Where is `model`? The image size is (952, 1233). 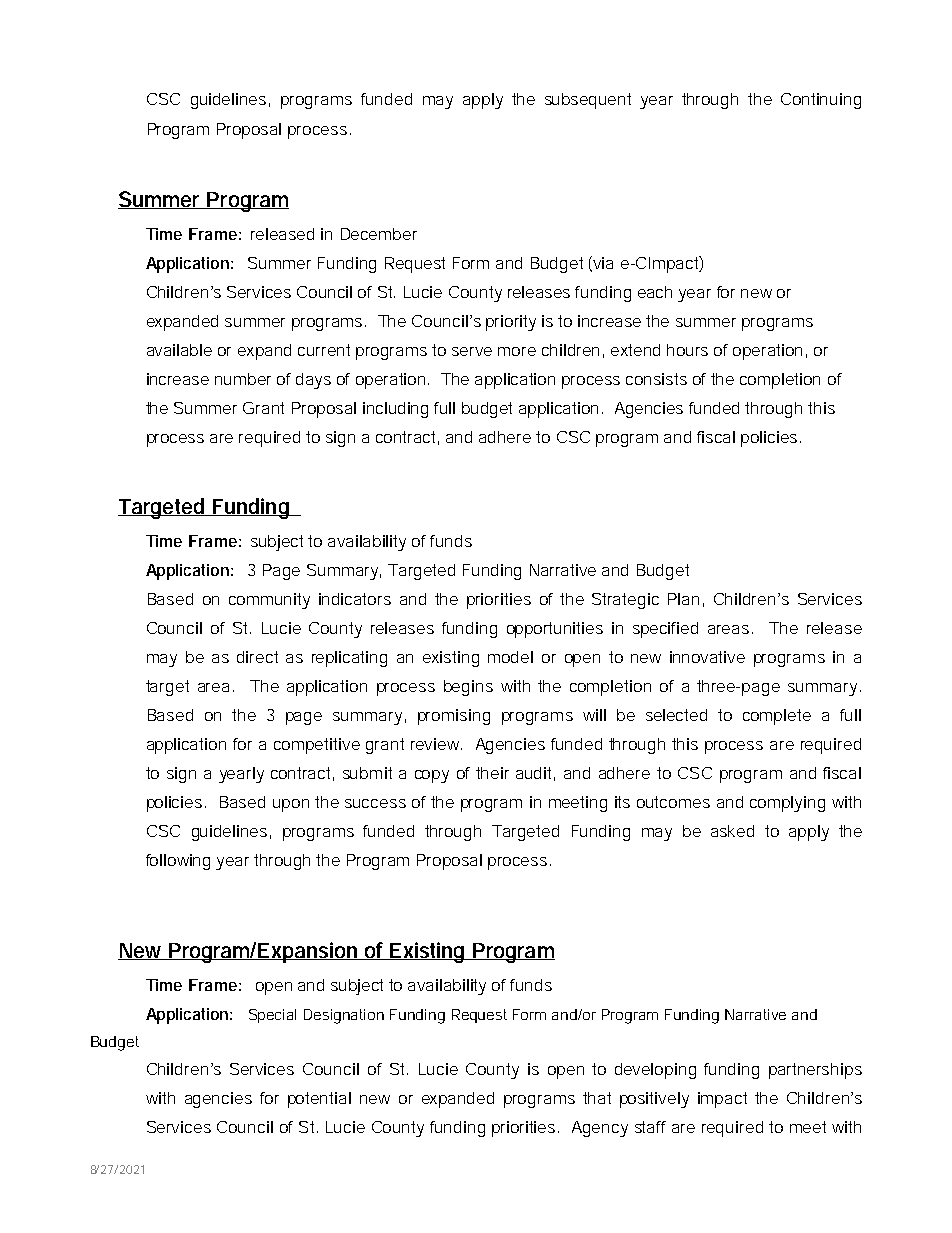 model is located at coordinates (510, 657).
